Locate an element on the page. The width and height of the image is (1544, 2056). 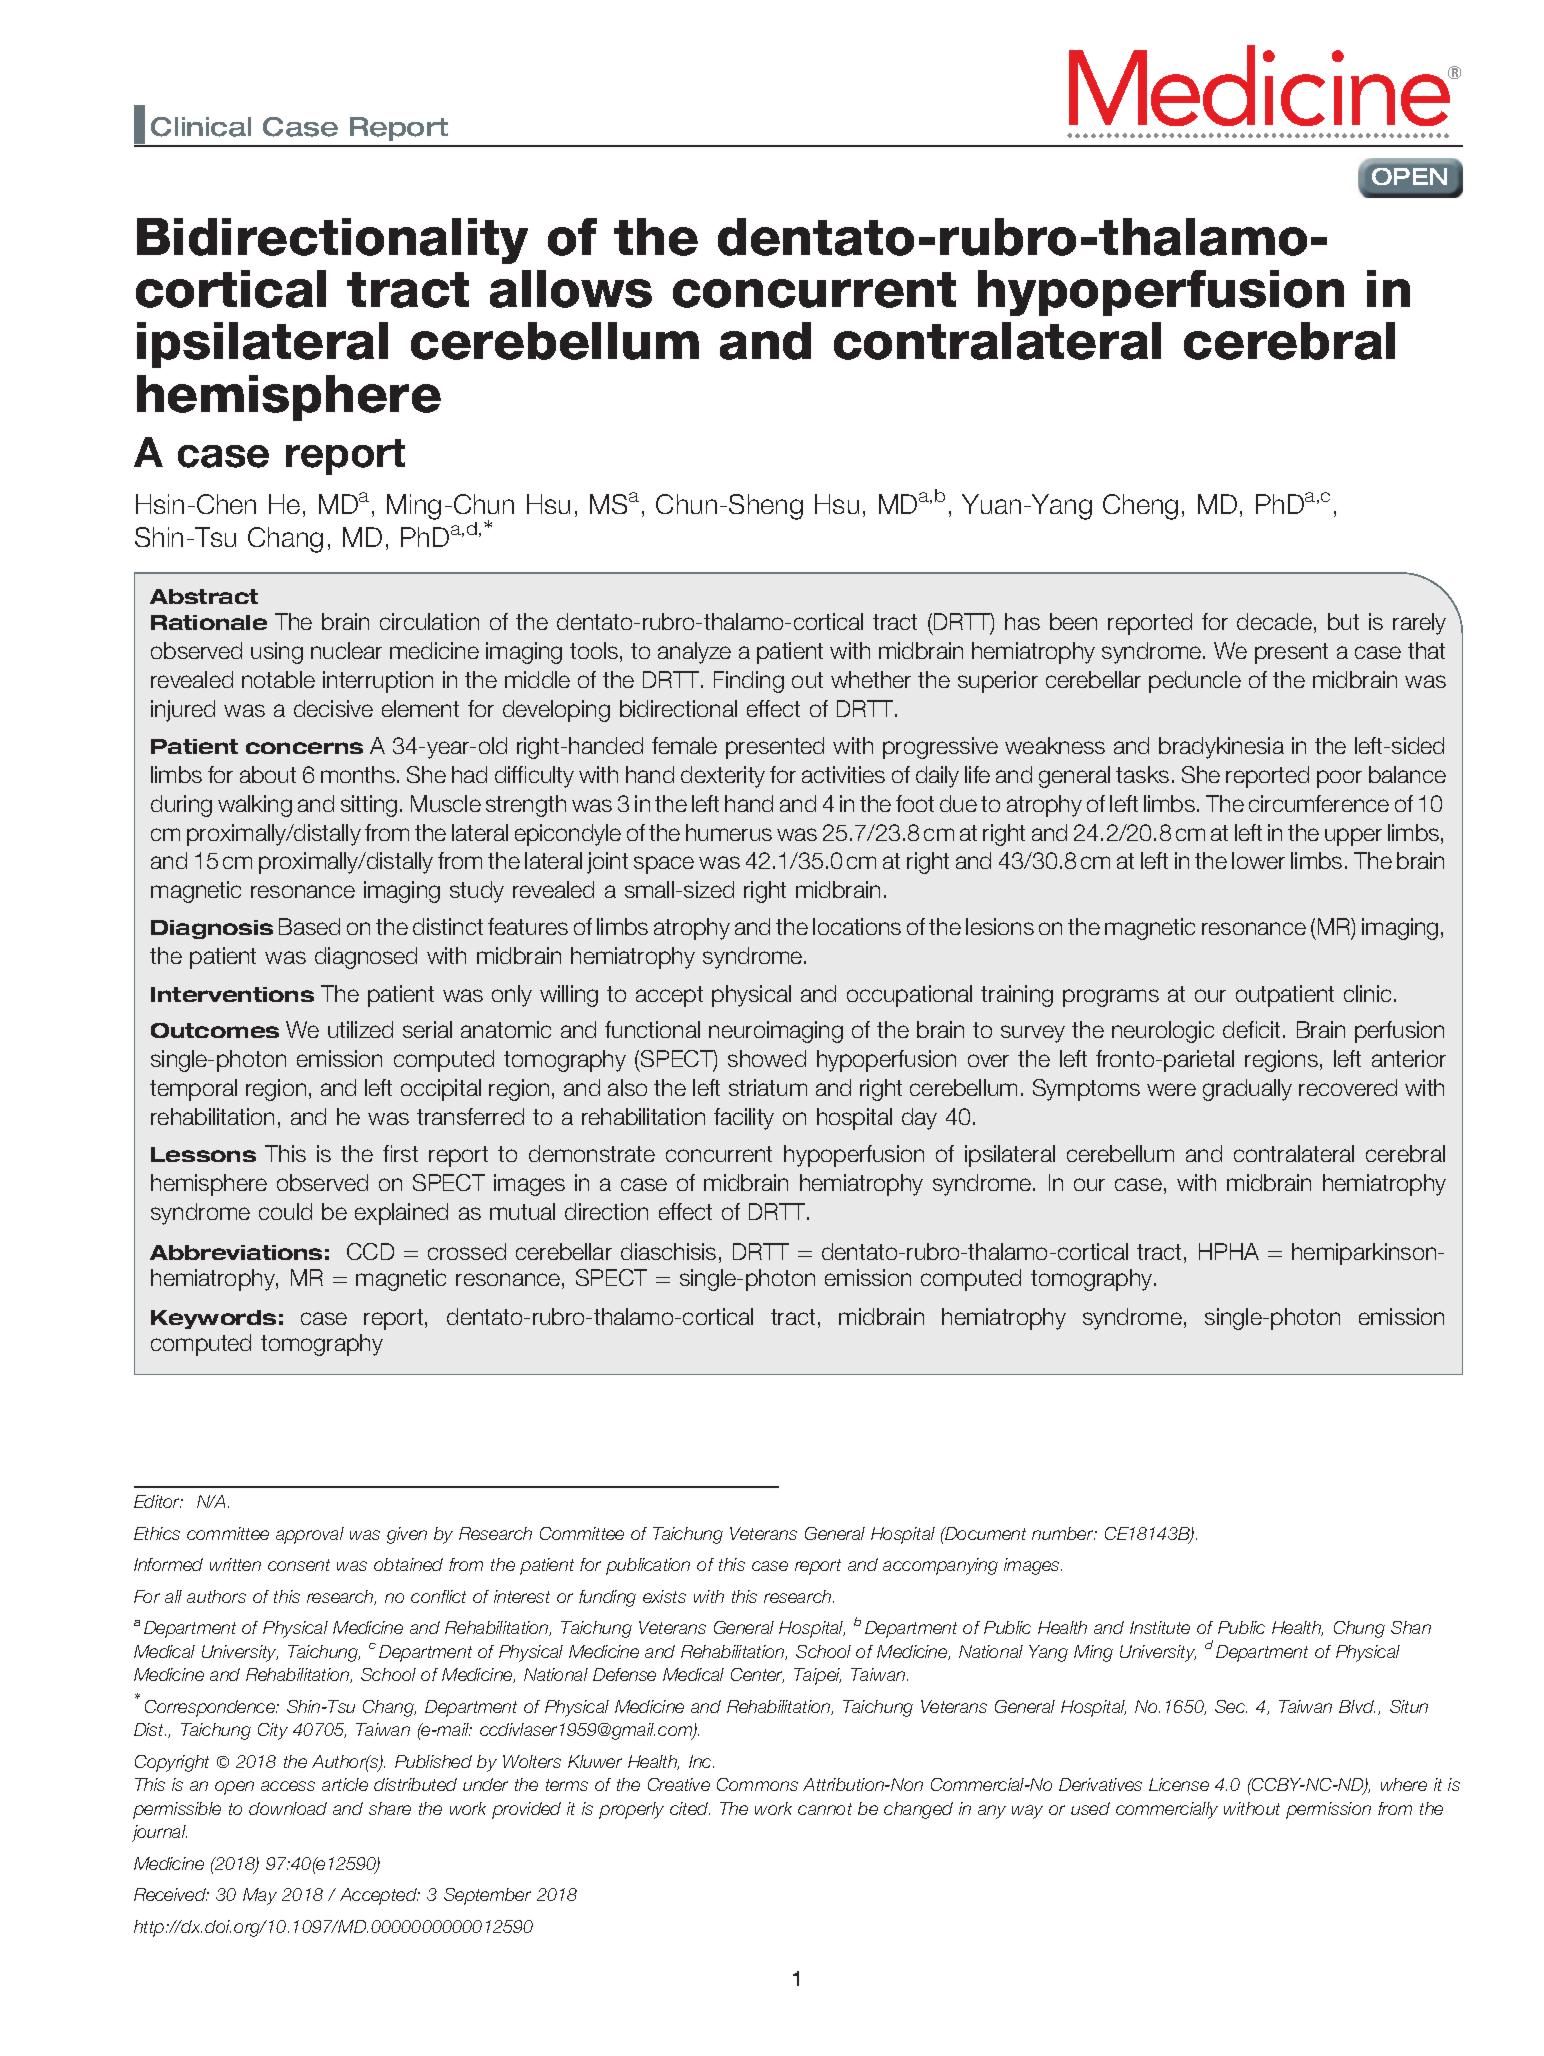
bradykinesia is located at coordinates (1221, 748).
